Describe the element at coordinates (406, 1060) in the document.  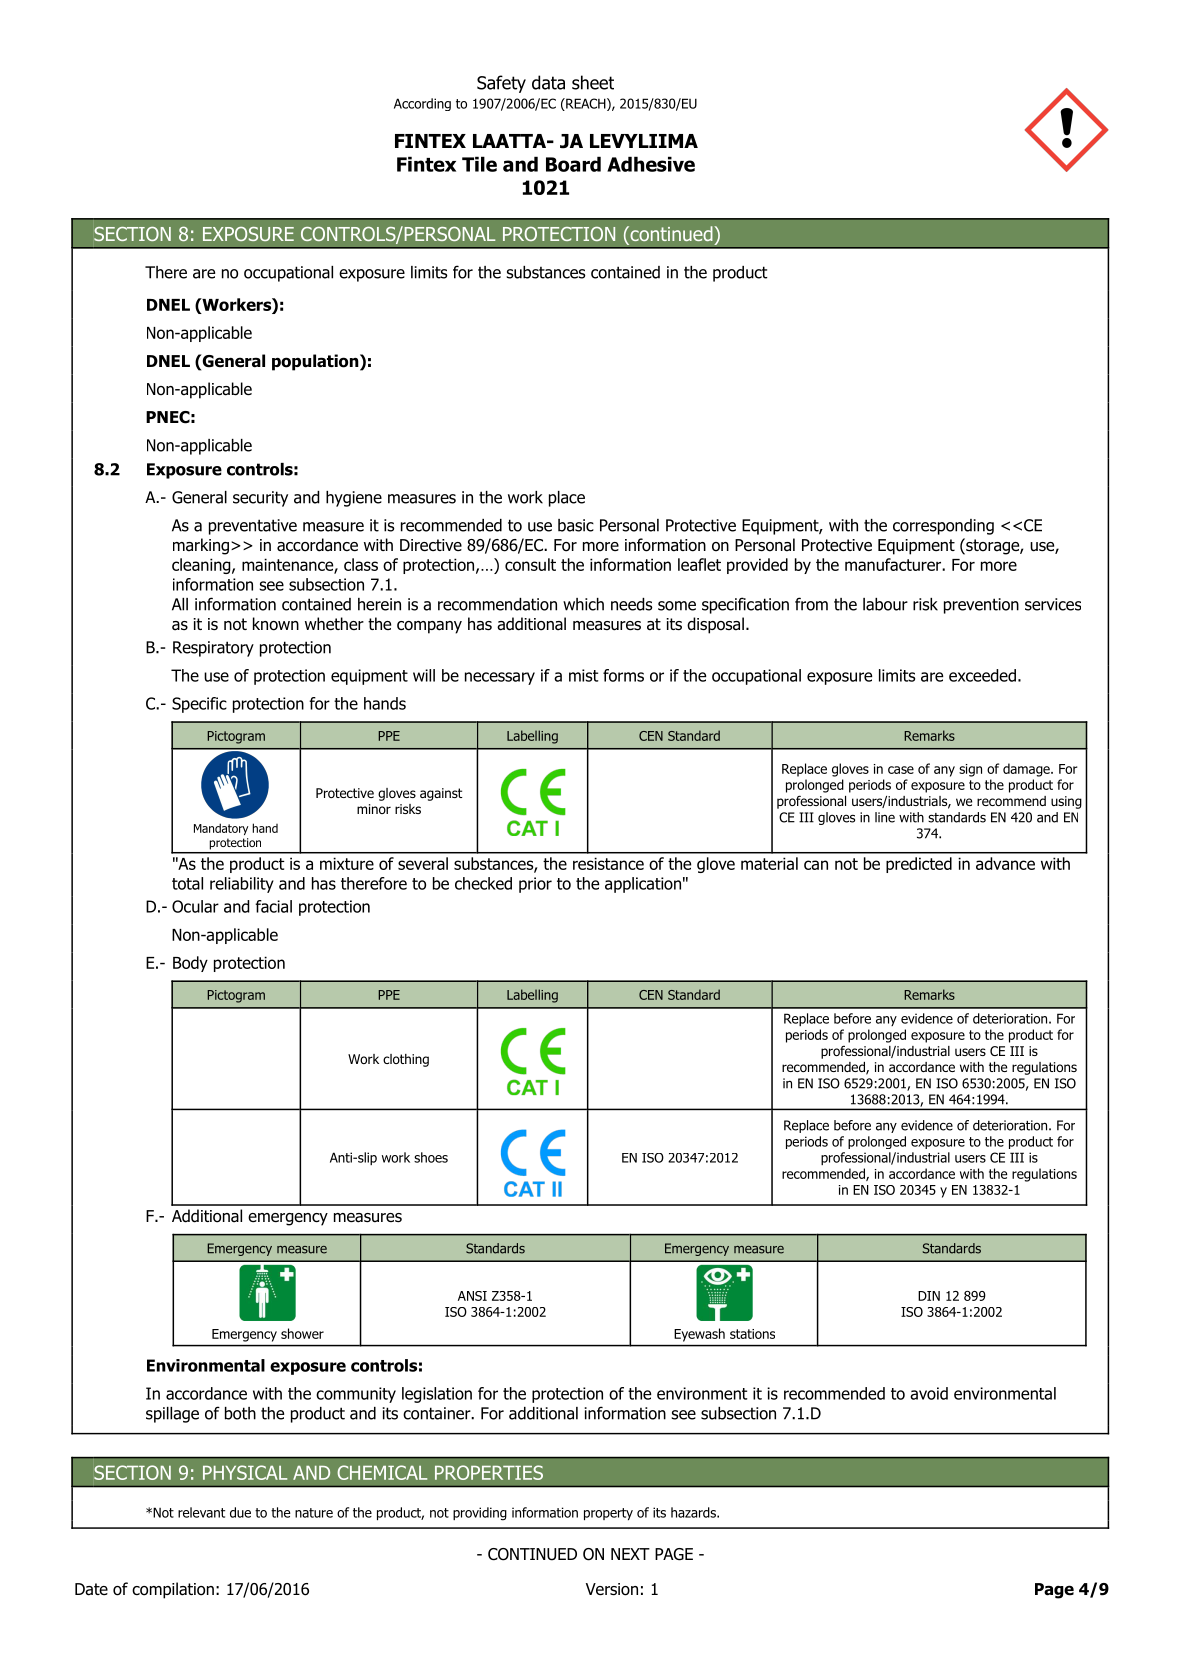
I see `clothing` at that location.
